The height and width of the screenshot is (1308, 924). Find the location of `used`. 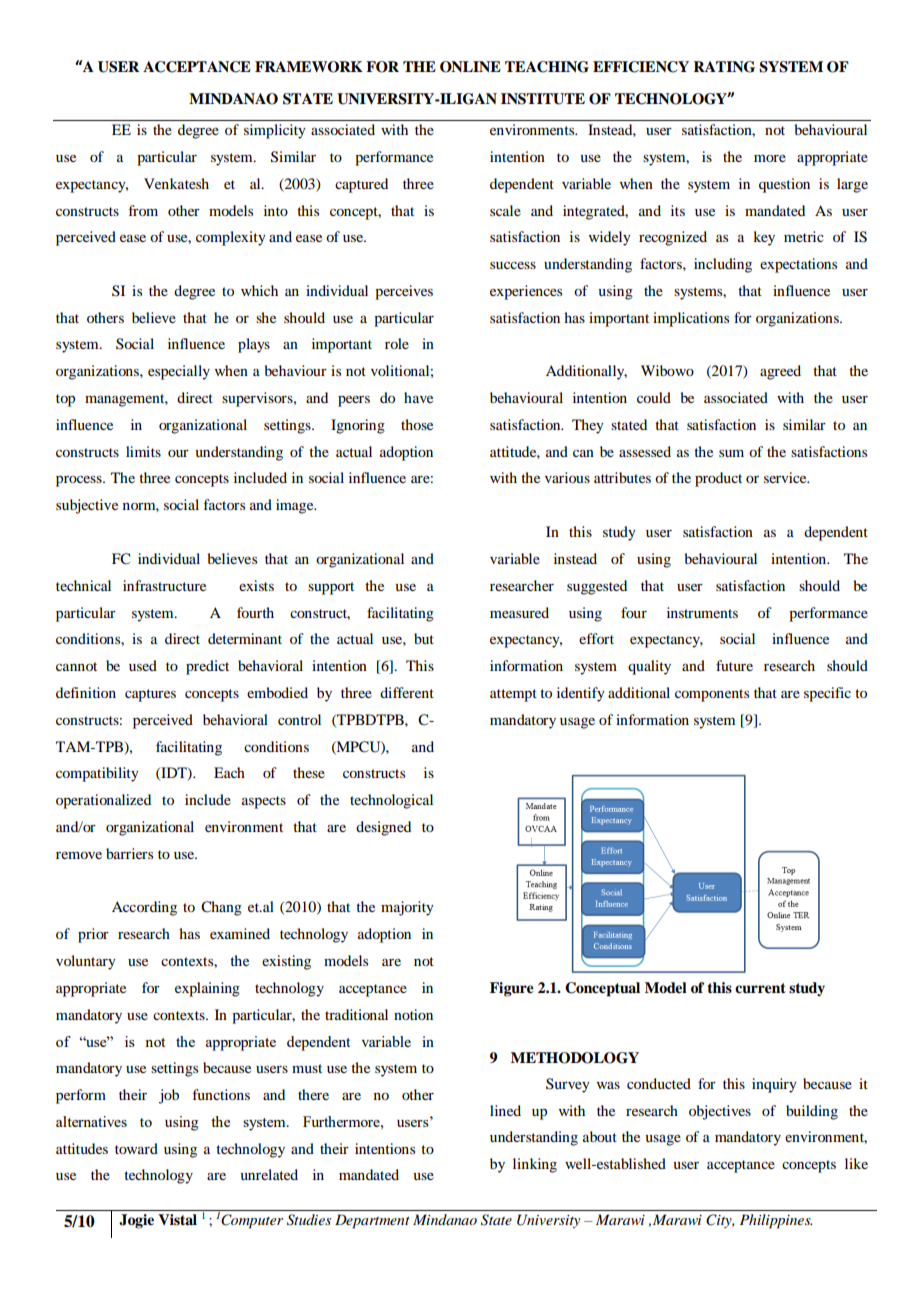

used is located at coordinates (143, 665).
